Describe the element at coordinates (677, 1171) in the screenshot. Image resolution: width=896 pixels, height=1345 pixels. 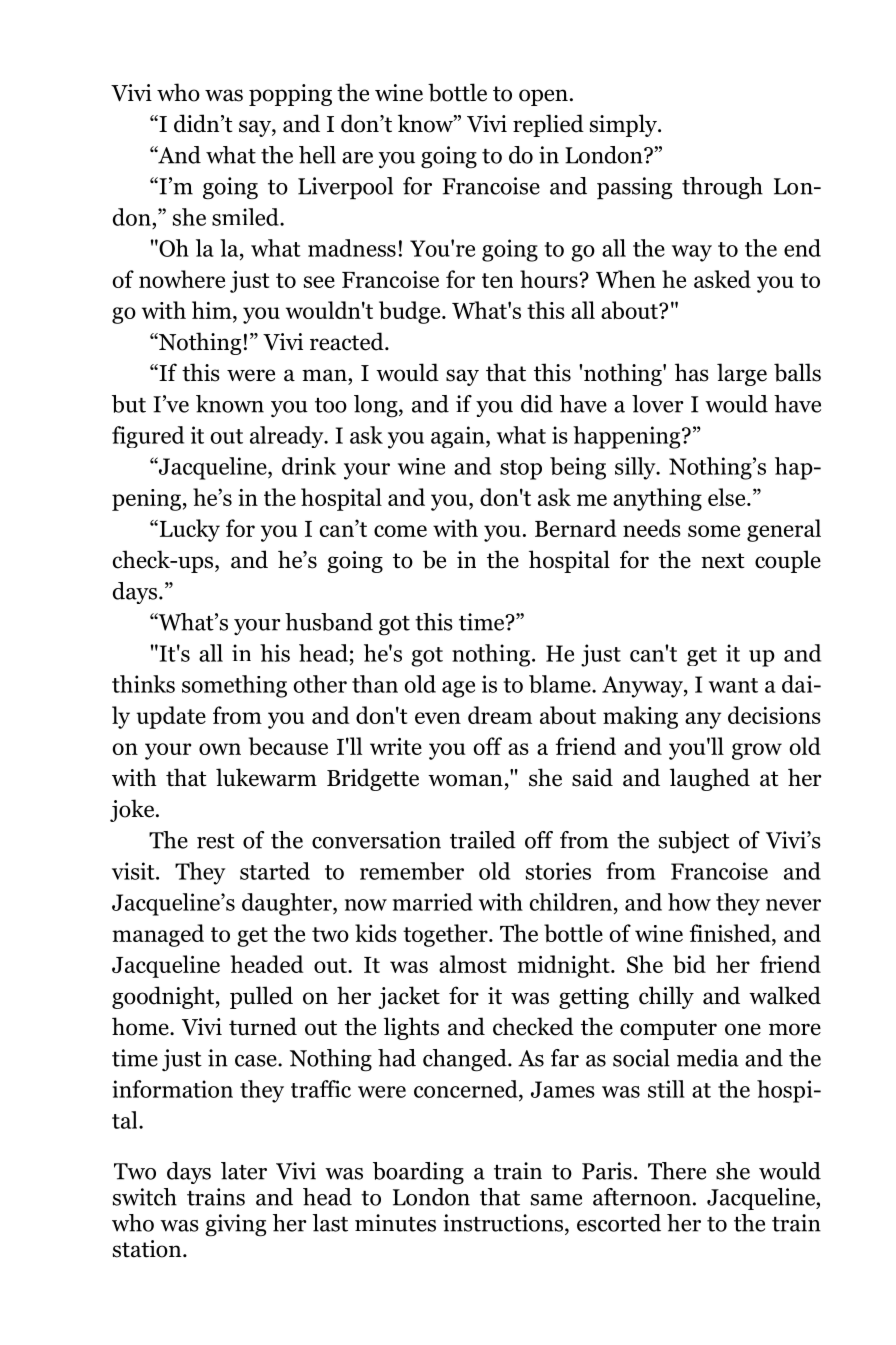
I see `There` at that location.
